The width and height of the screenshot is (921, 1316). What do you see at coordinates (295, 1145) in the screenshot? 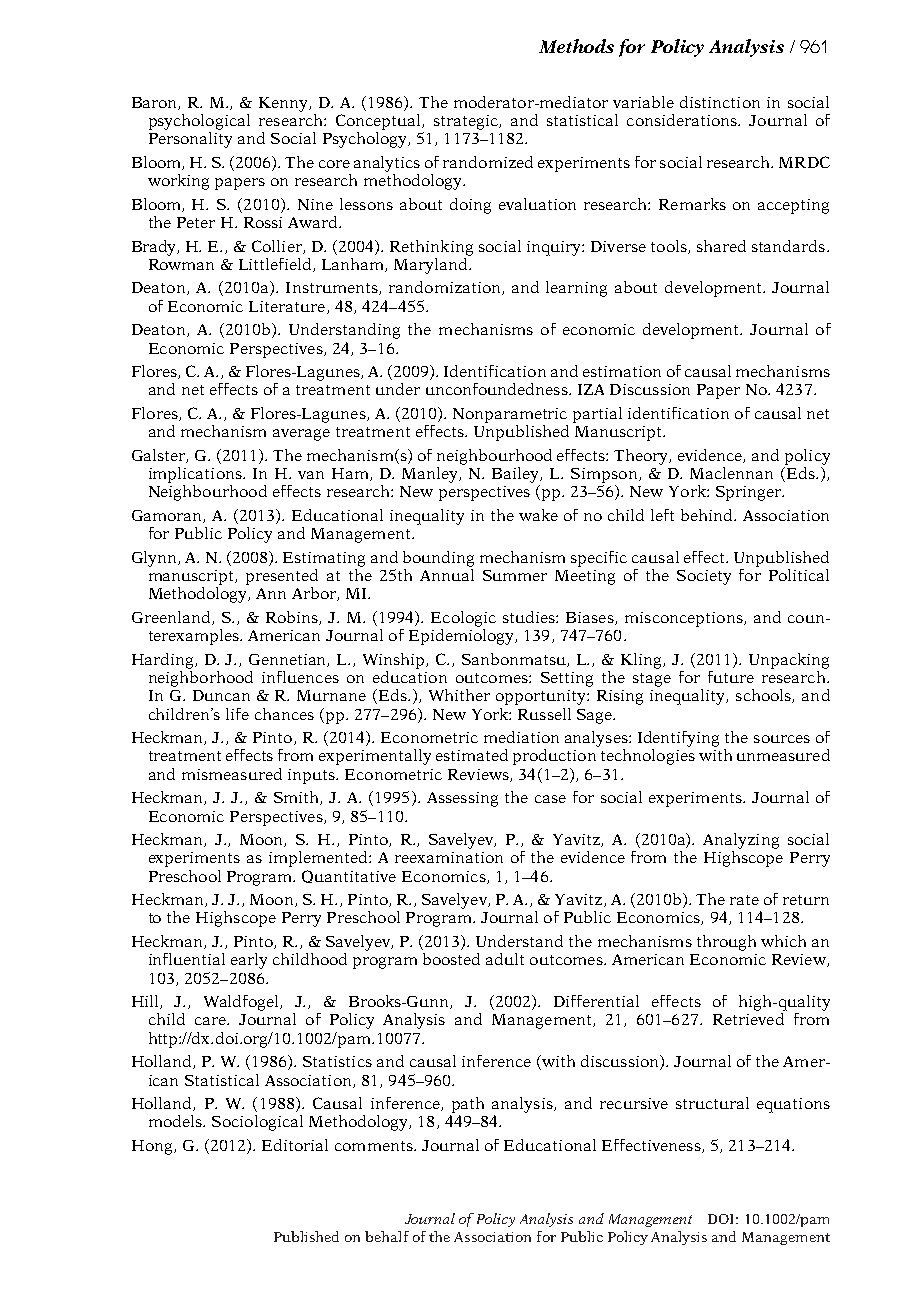
I see `Editorial` at bounding box center [295, 1145].
